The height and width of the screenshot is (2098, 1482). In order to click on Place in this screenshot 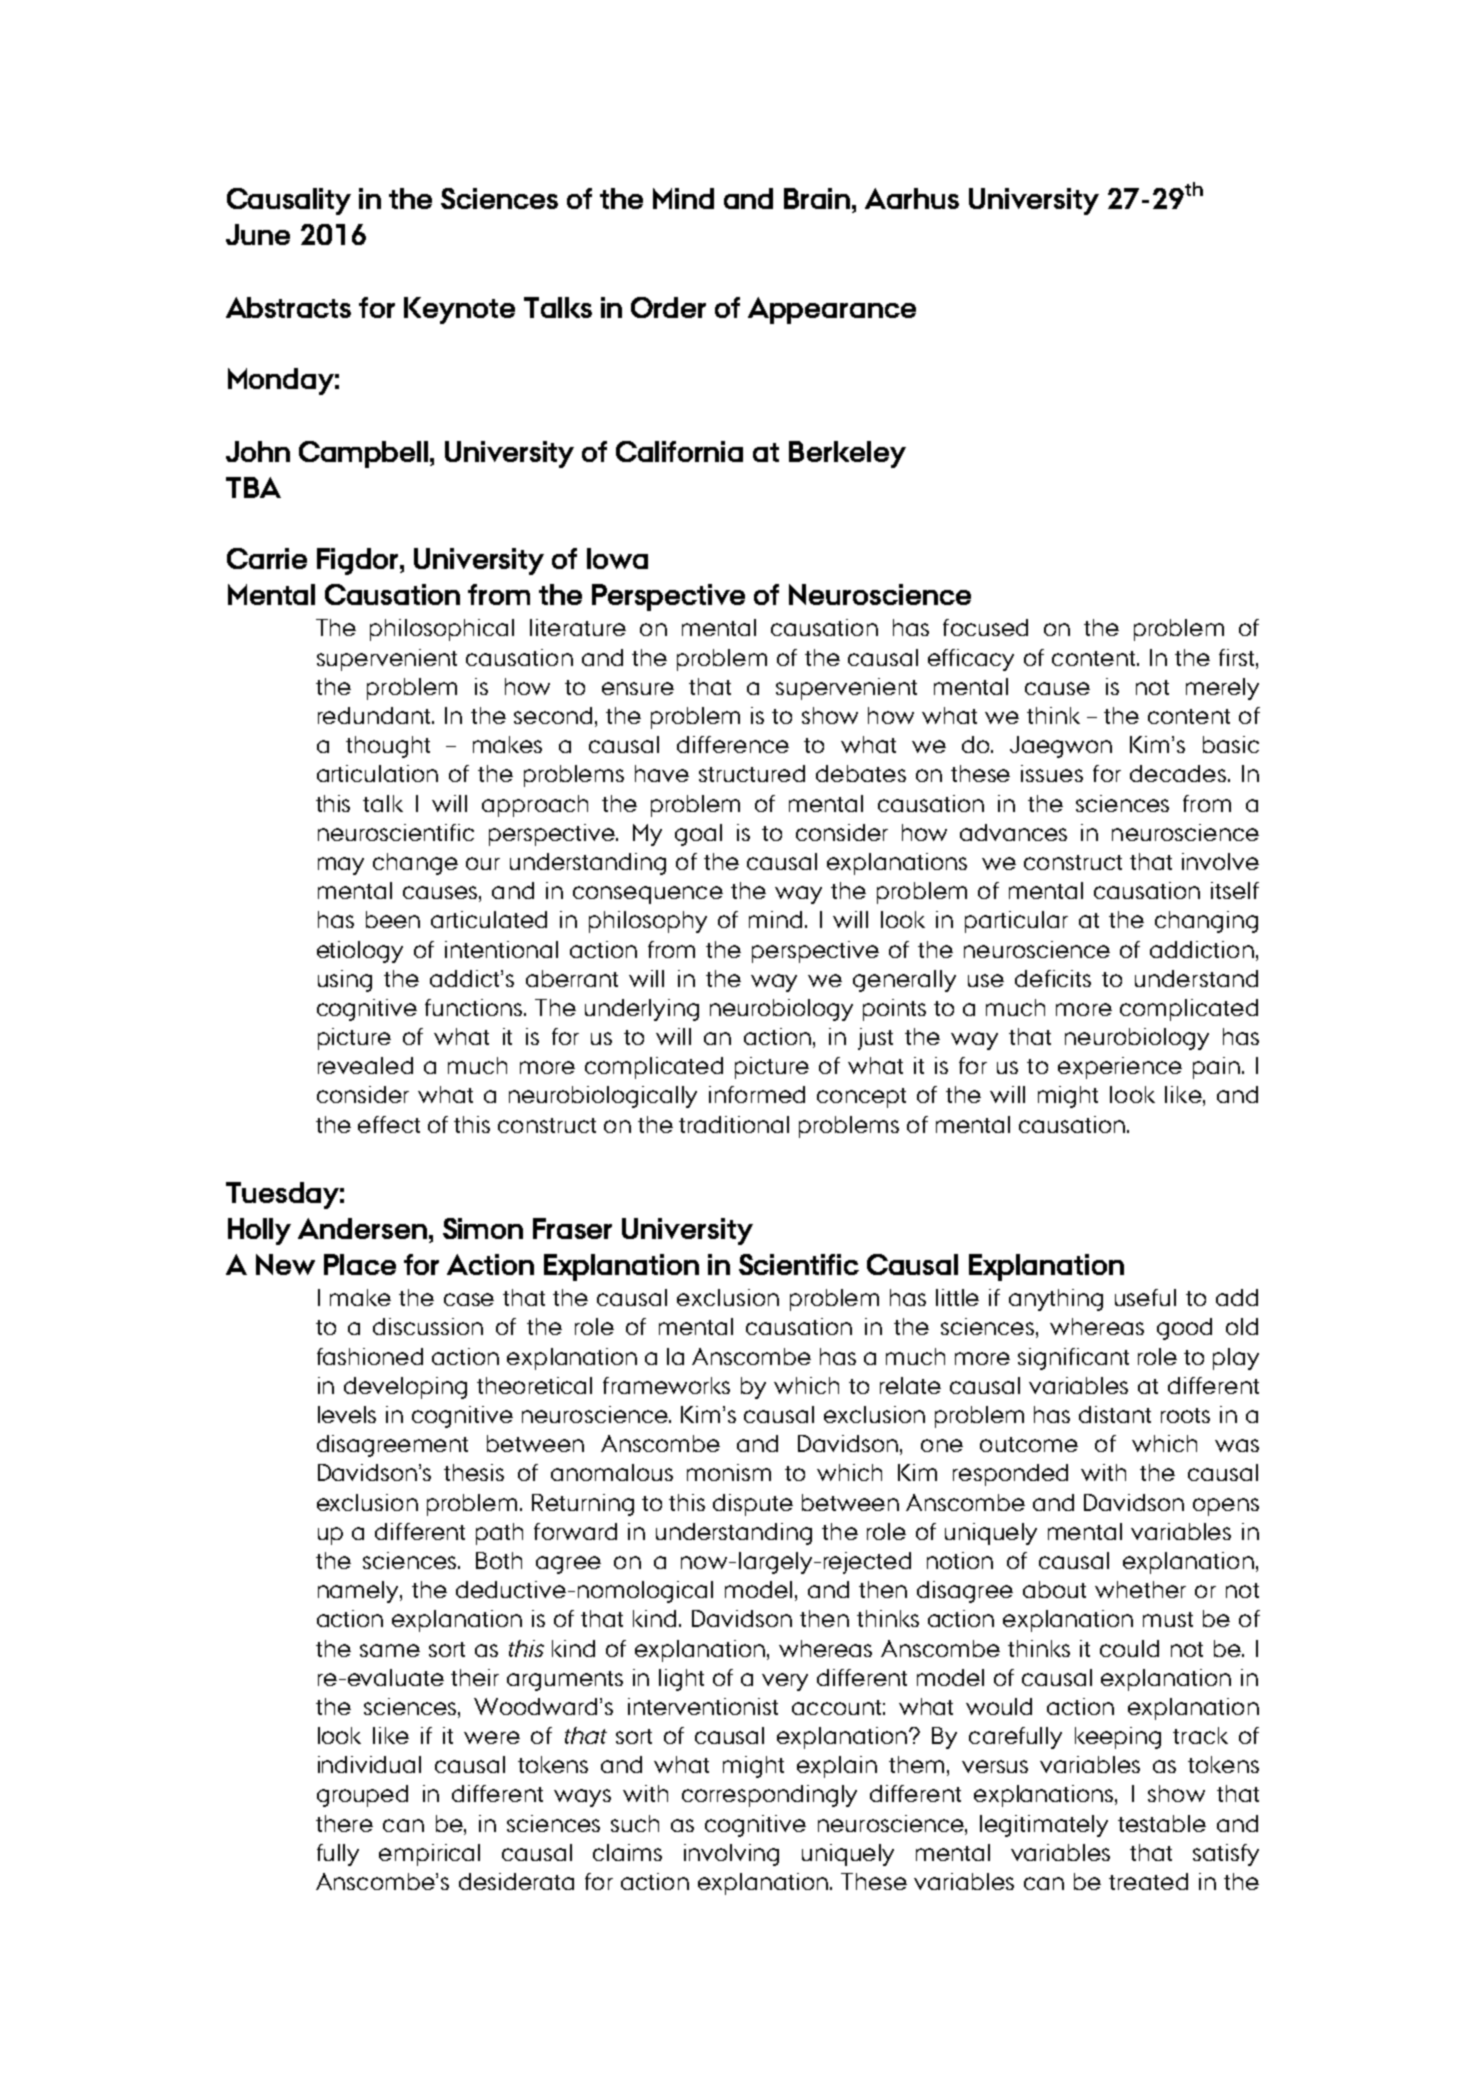, I will do `click(360, 1264)`.
